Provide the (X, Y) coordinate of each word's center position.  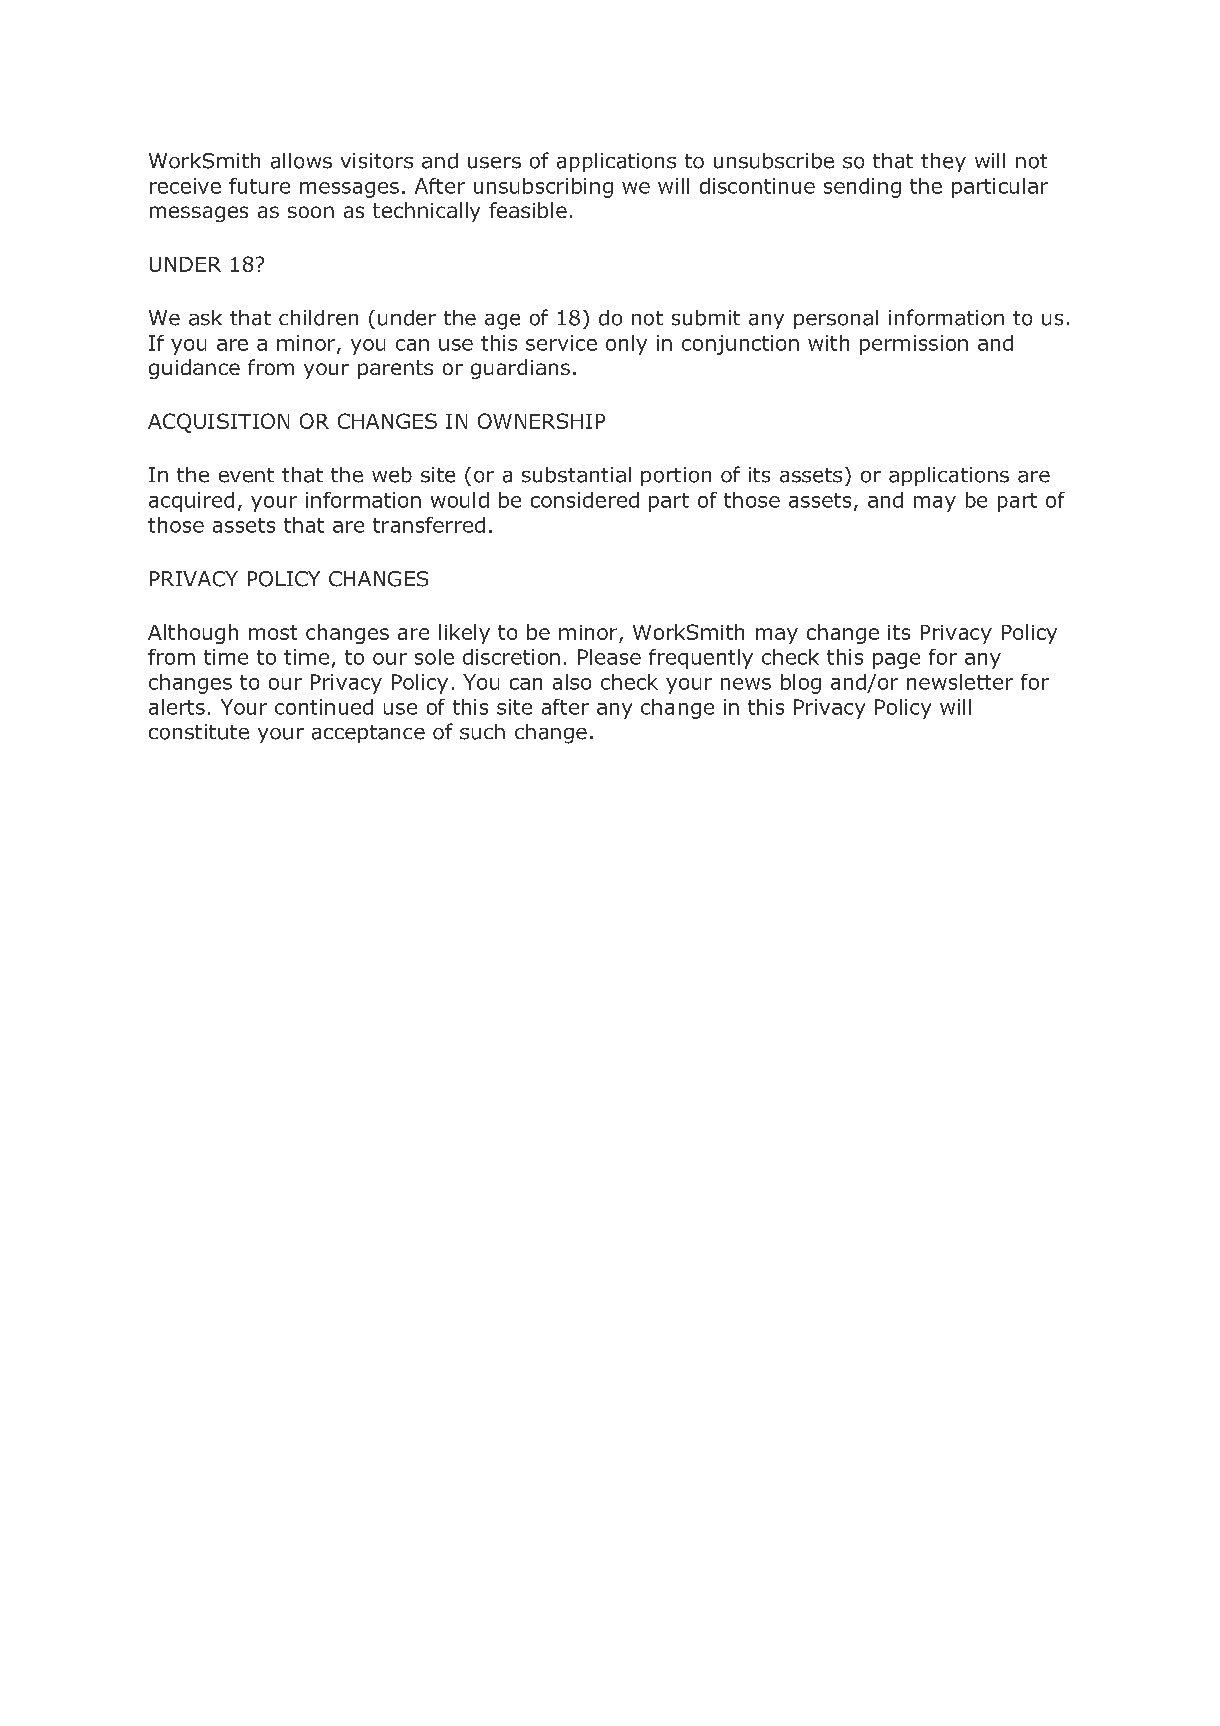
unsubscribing (543, 188)
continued (324, 707)
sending (862, 188)
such (482, 732)
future (259, 186)
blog (801, 684)
